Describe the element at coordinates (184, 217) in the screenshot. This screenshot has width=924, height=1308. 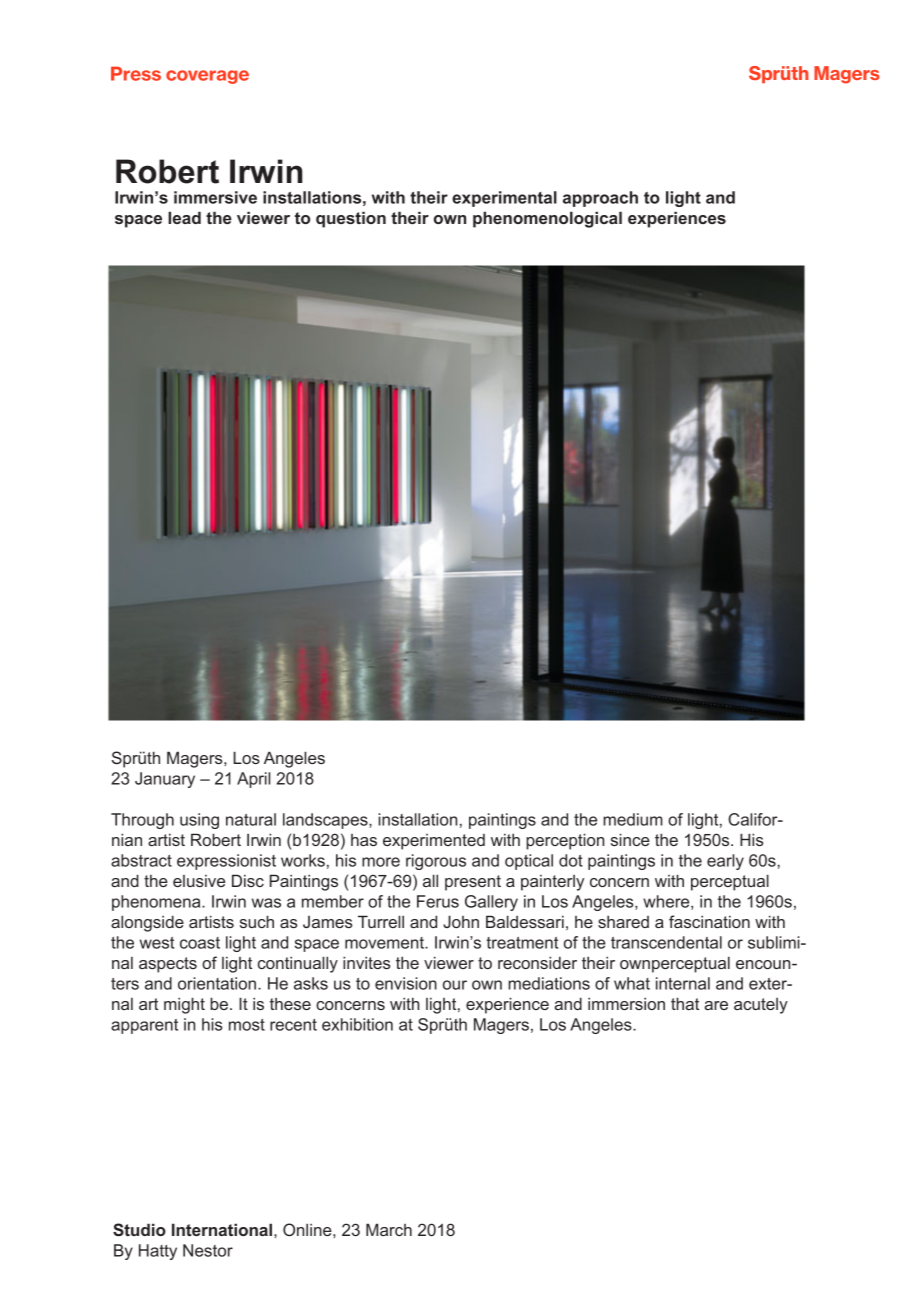
I see `lead` at that location.
